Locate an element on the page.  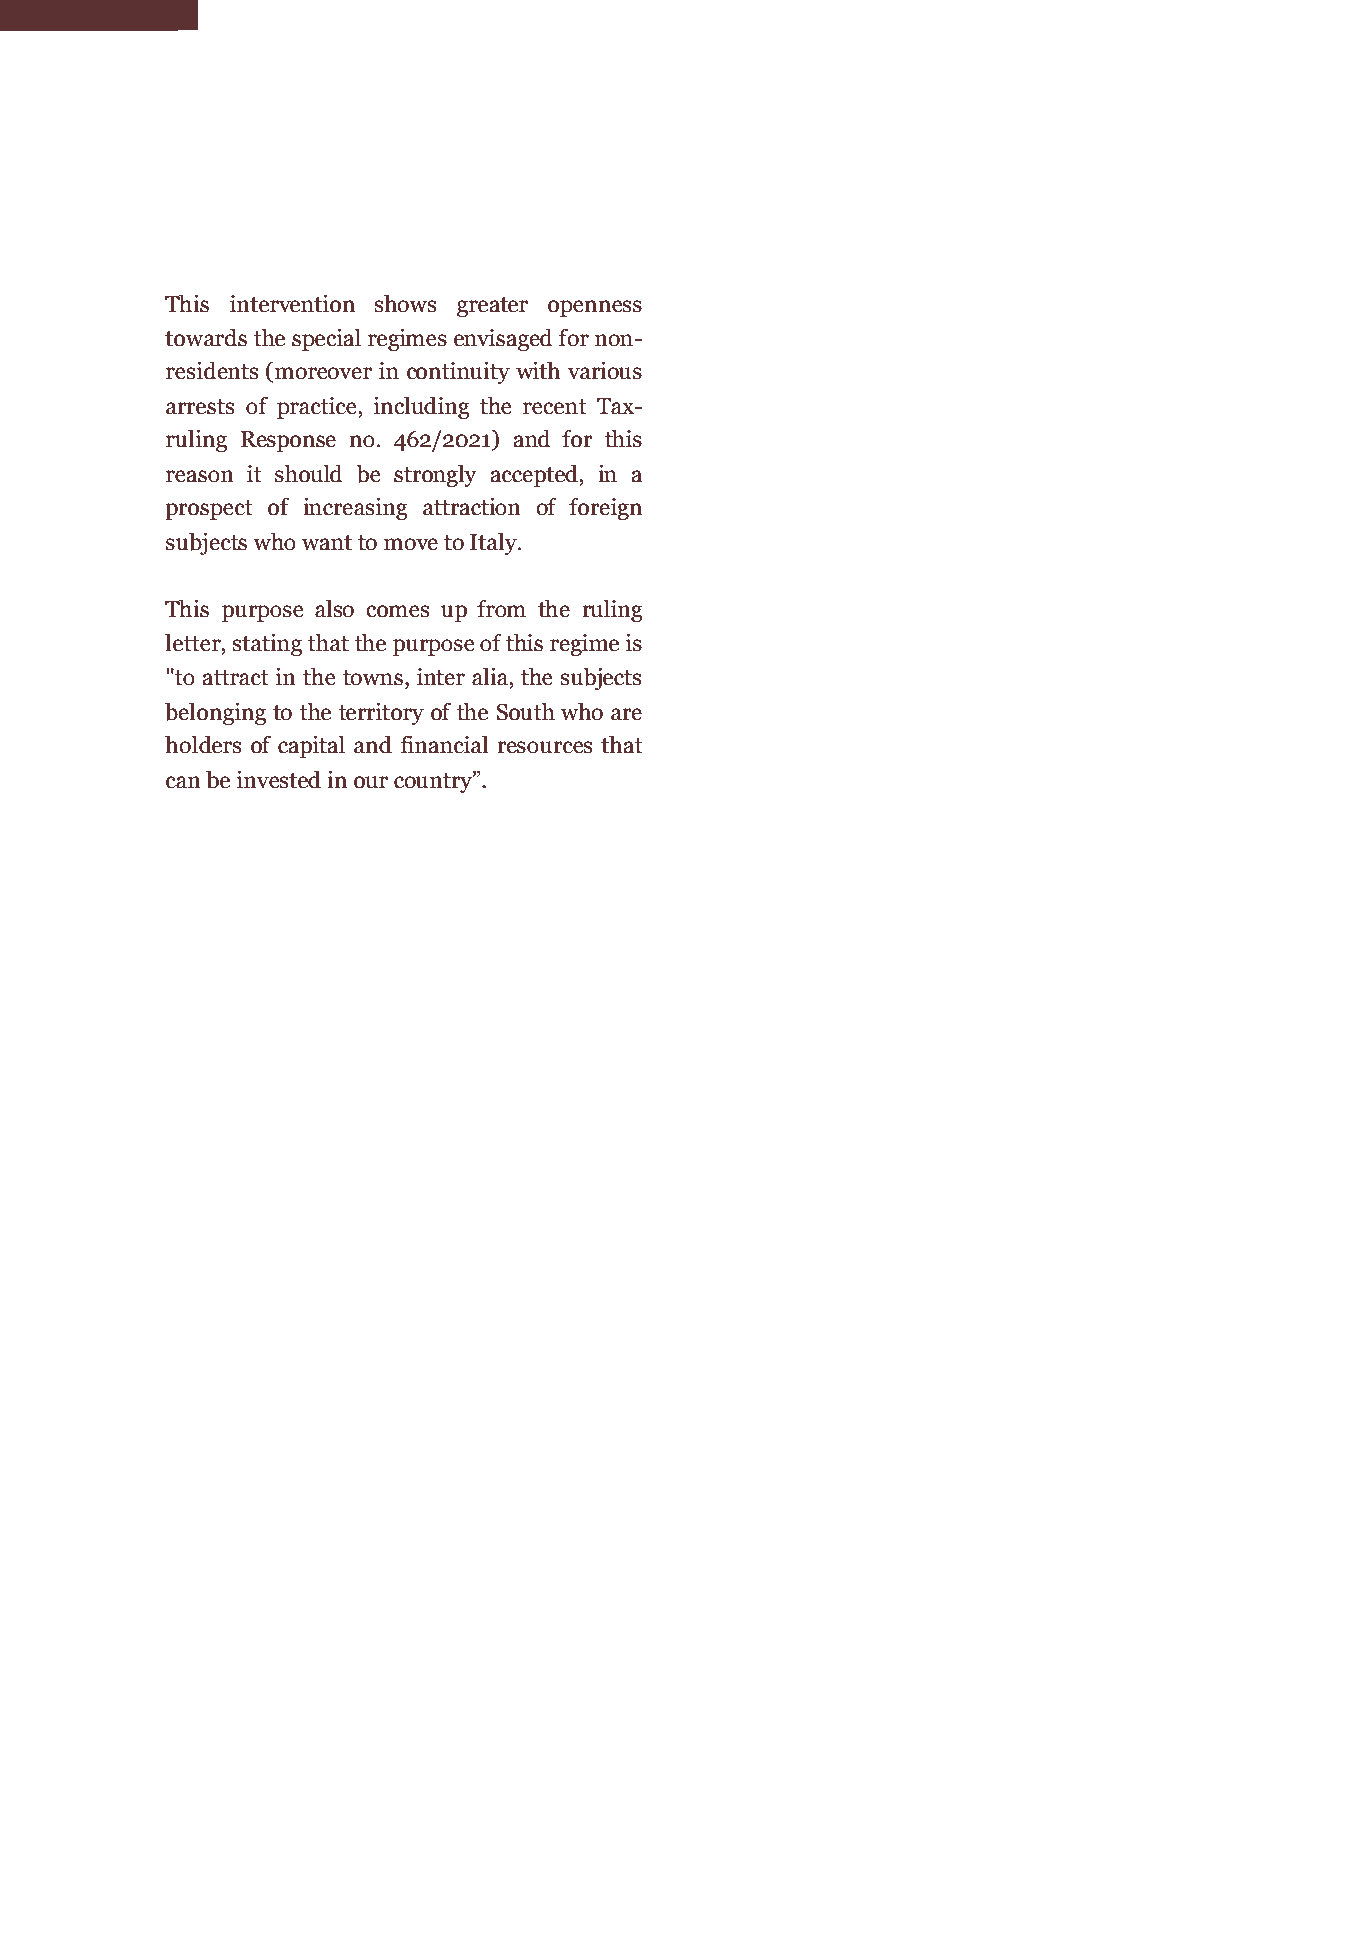
move is located at coordinates (411, 544).
